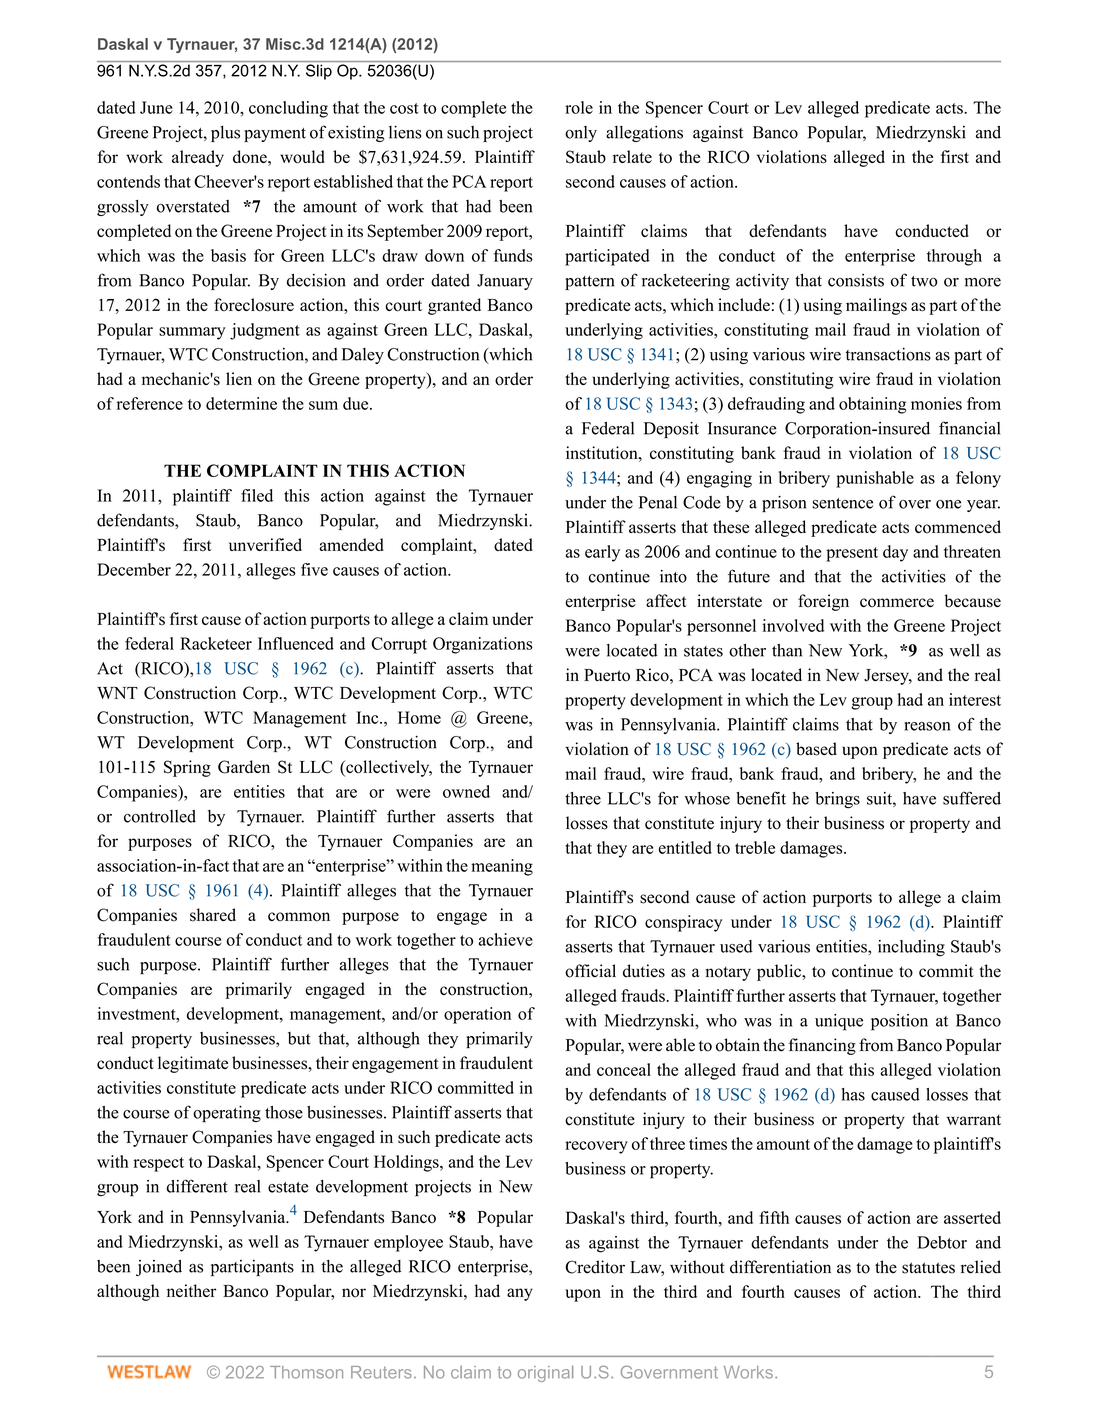 This document has height=1421, width=1098. What do you see at coordinates (602, 553) in the document?
I see `early` at bounding box center [602, 553].
